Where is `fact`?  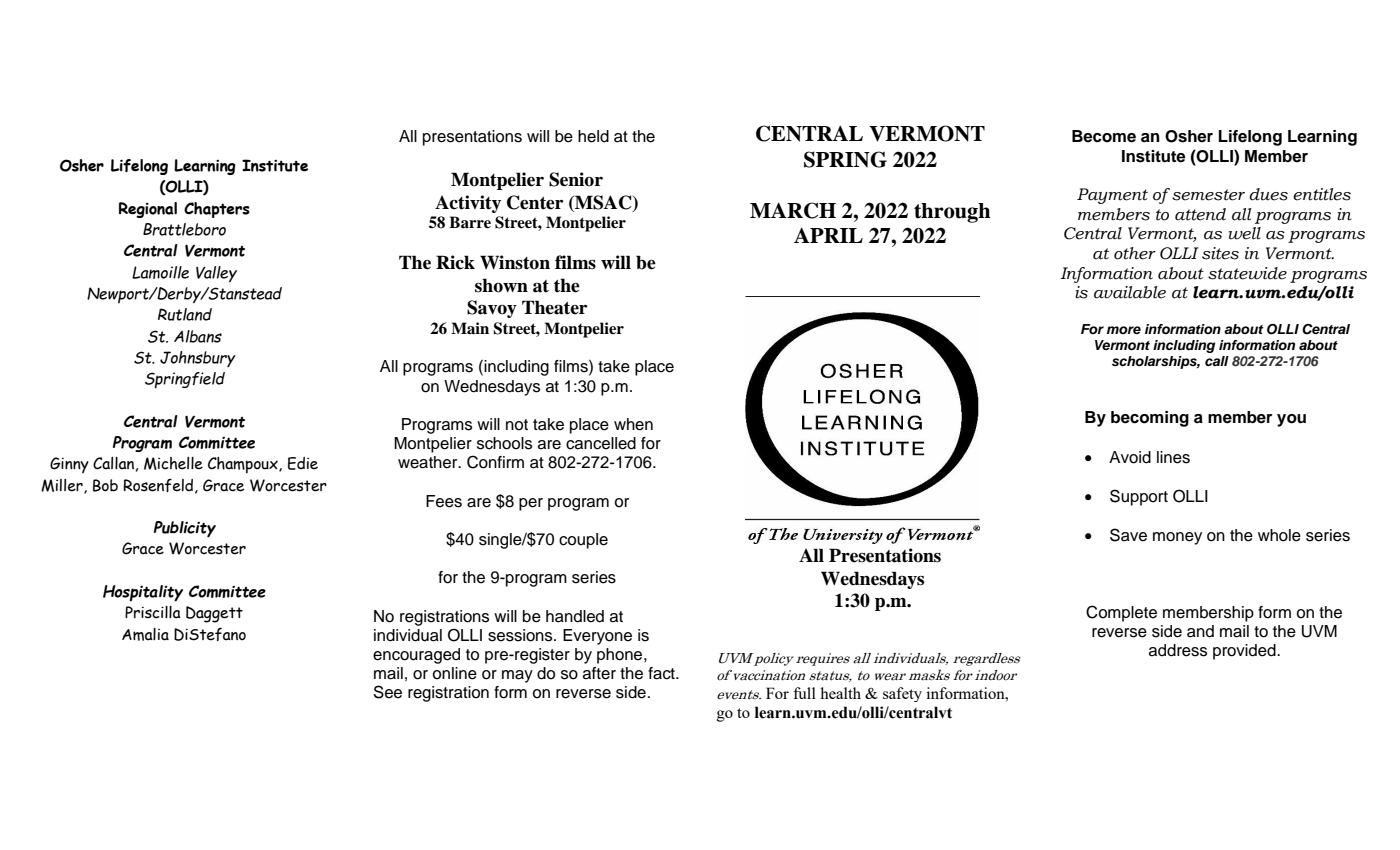 fact is located at coordinates (662, 673).
